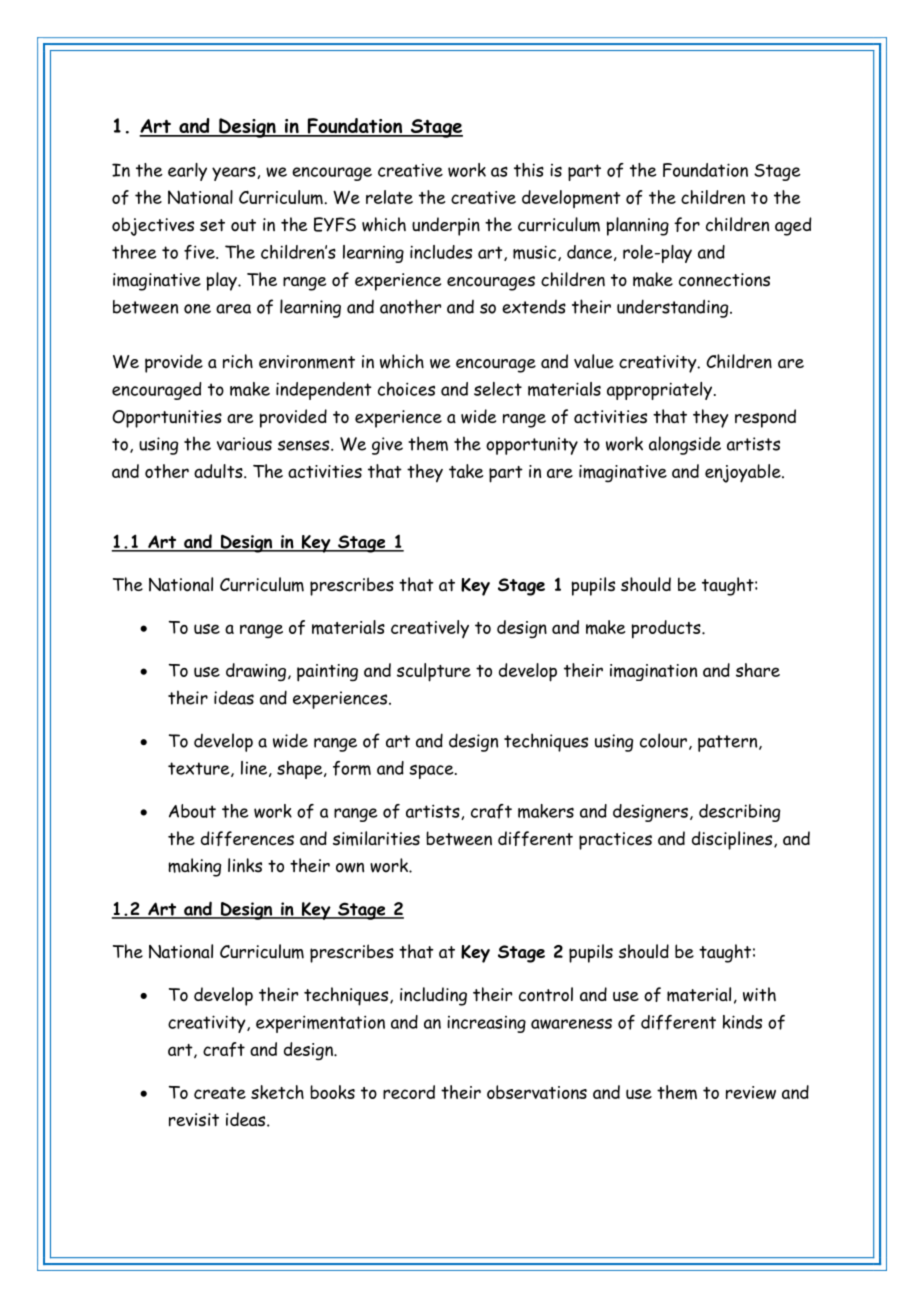 This page has height=1308, width=924. Describe the element at coordinates (739, 813) in the page. I see `describing` at that location.
